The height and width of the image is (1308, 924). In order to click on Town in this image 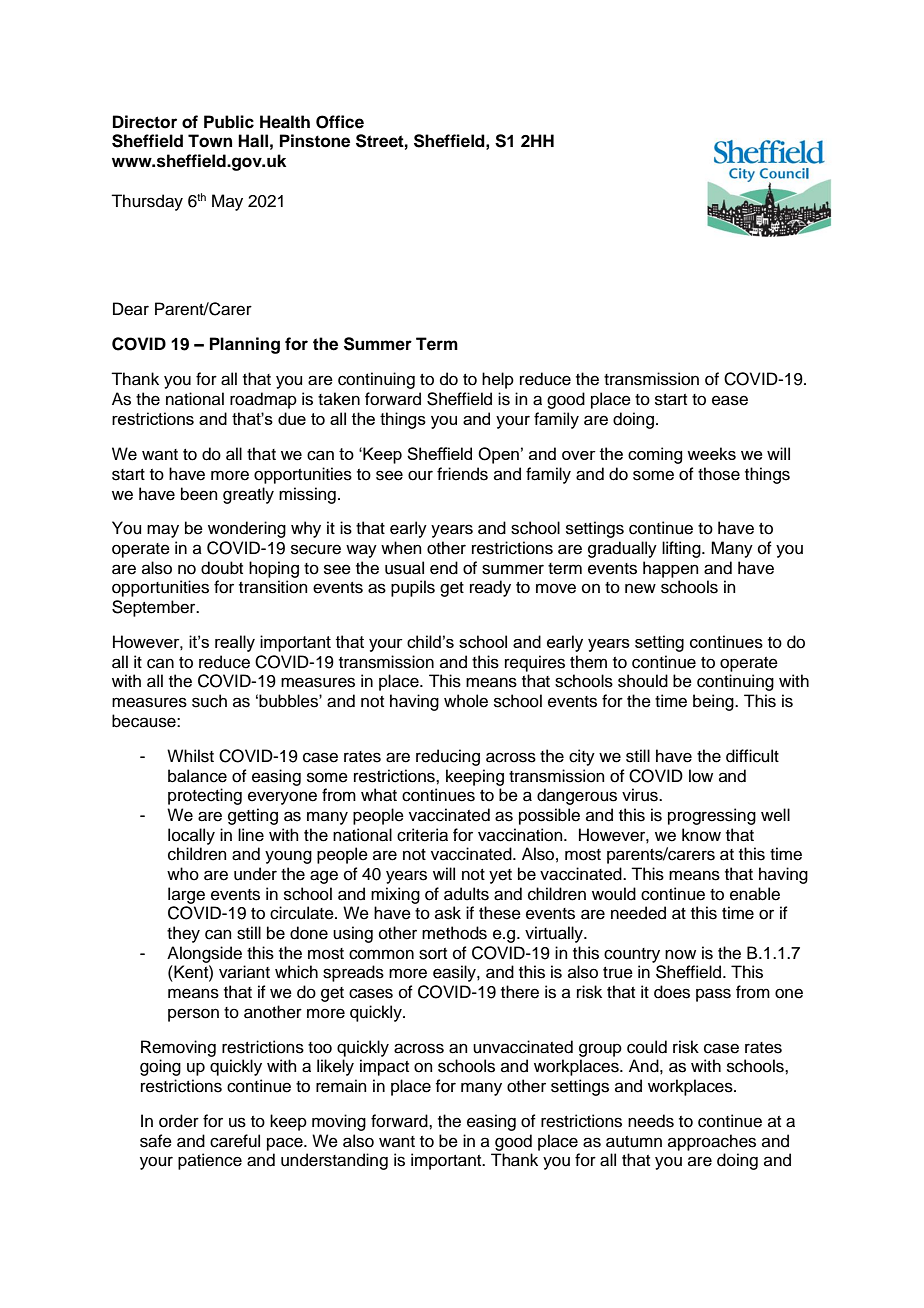, I will do `click(210, 141)`.
